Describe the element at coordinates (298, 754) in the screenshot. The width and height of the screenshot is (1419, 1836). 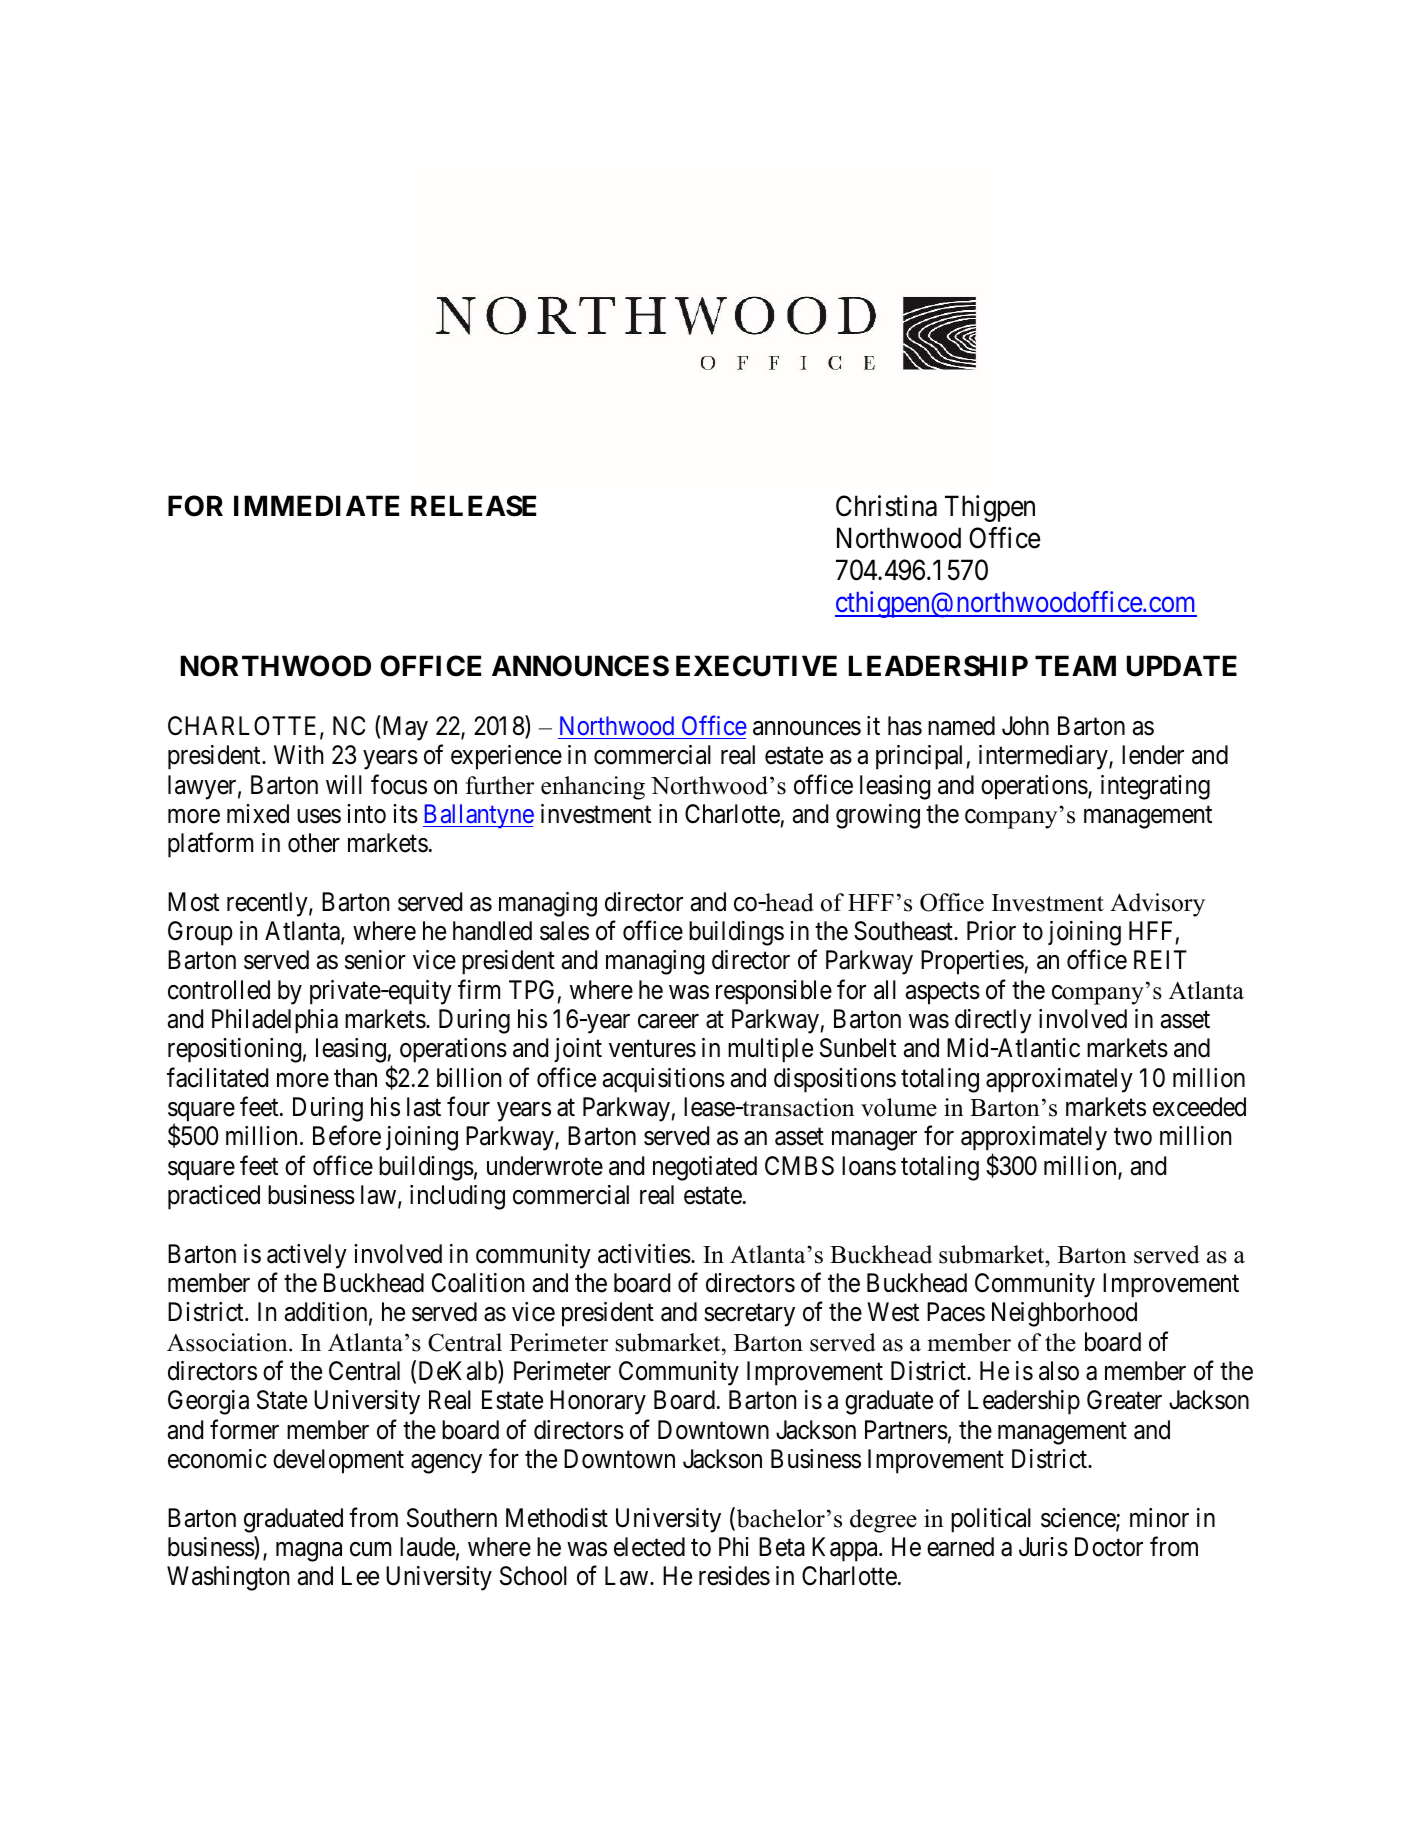
I see `With` at that location.
